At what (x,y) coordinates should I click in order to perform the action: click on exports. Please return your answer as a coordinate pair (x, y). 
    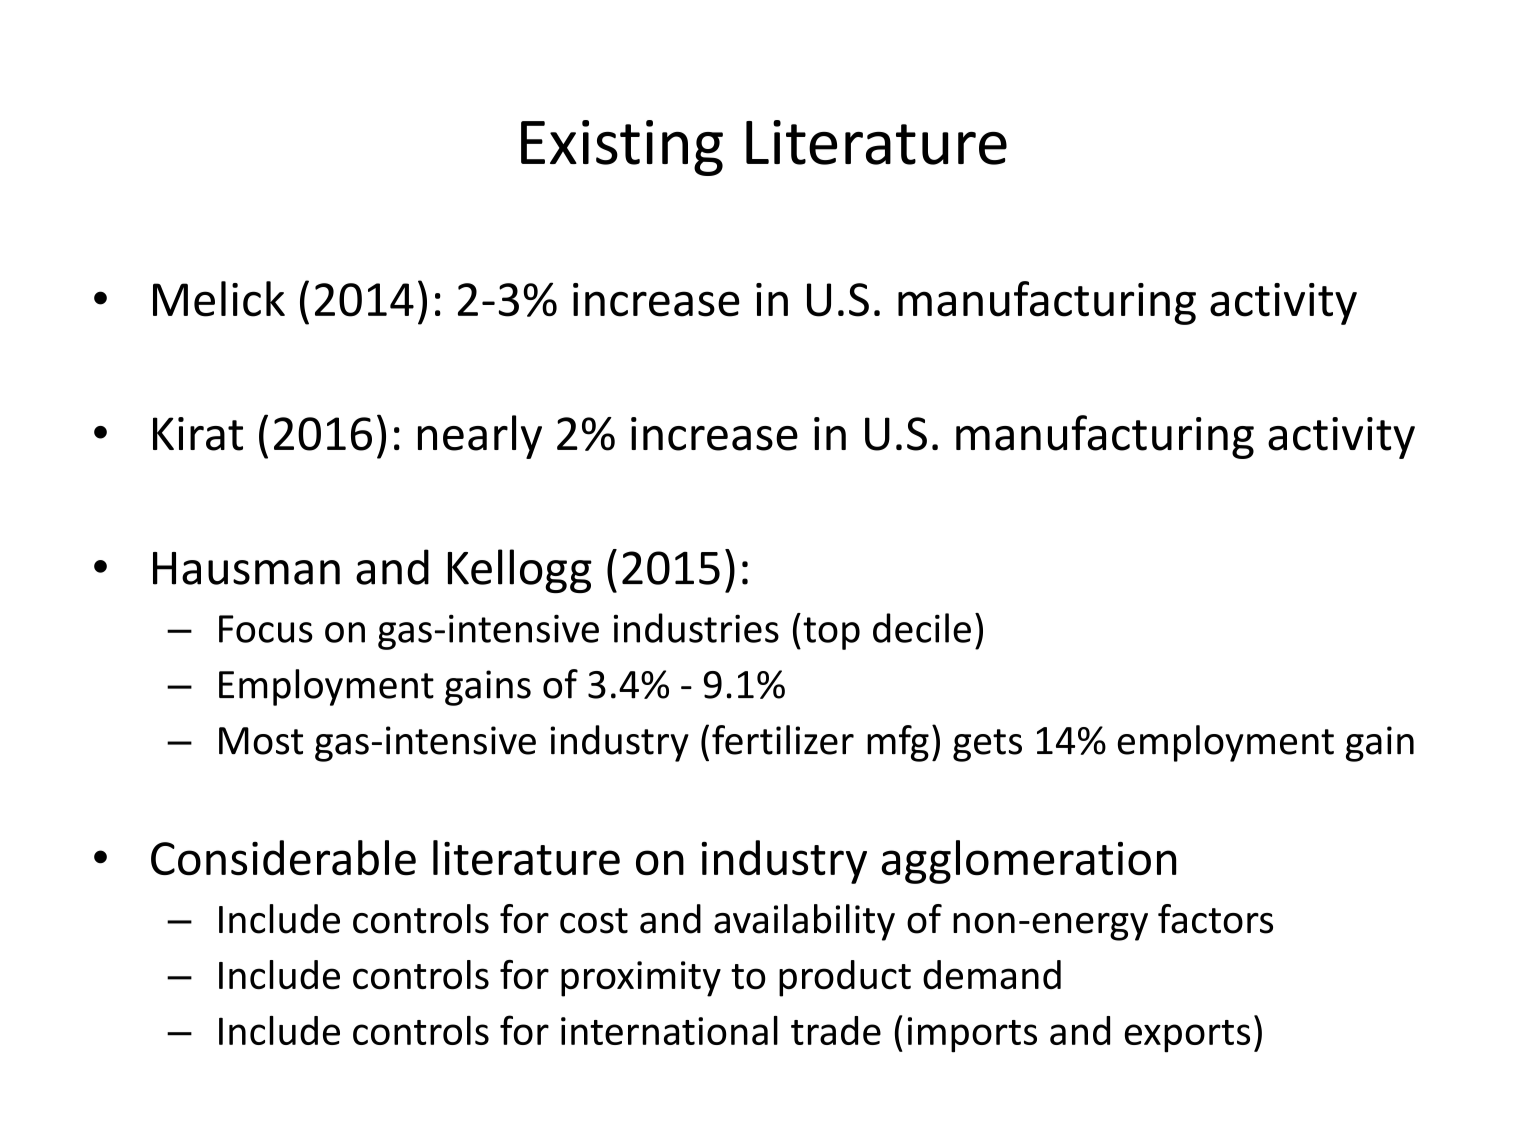
    Looking at the image, I should click on (1187, 1036).
